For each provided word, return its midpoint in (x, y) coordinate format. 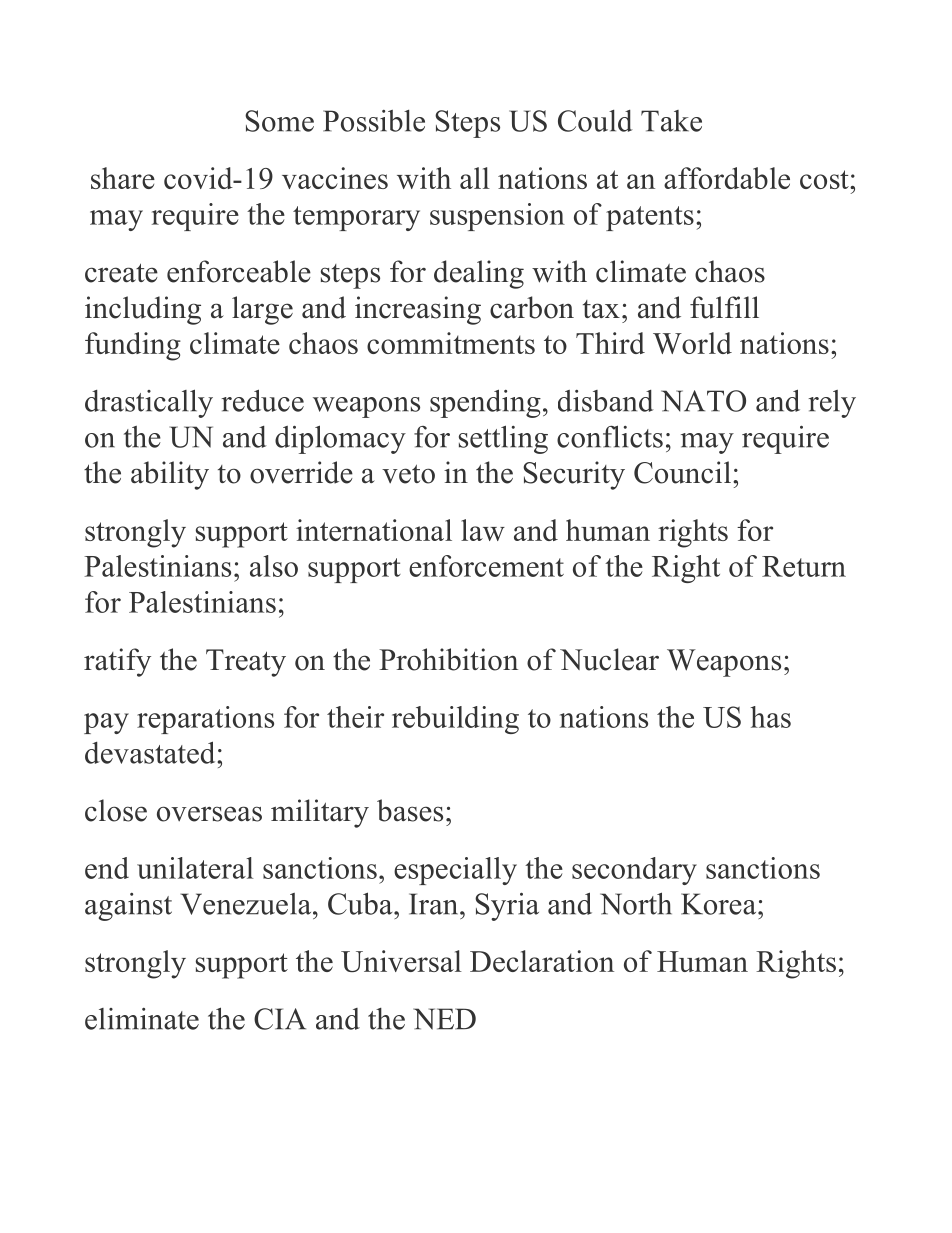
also (274, 566)
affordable (727, 178)
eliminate (142, 1019)
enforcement (486, 566)
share (123, 178)
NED (444, 1019)
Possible (374, 121)
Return (804, 566)
